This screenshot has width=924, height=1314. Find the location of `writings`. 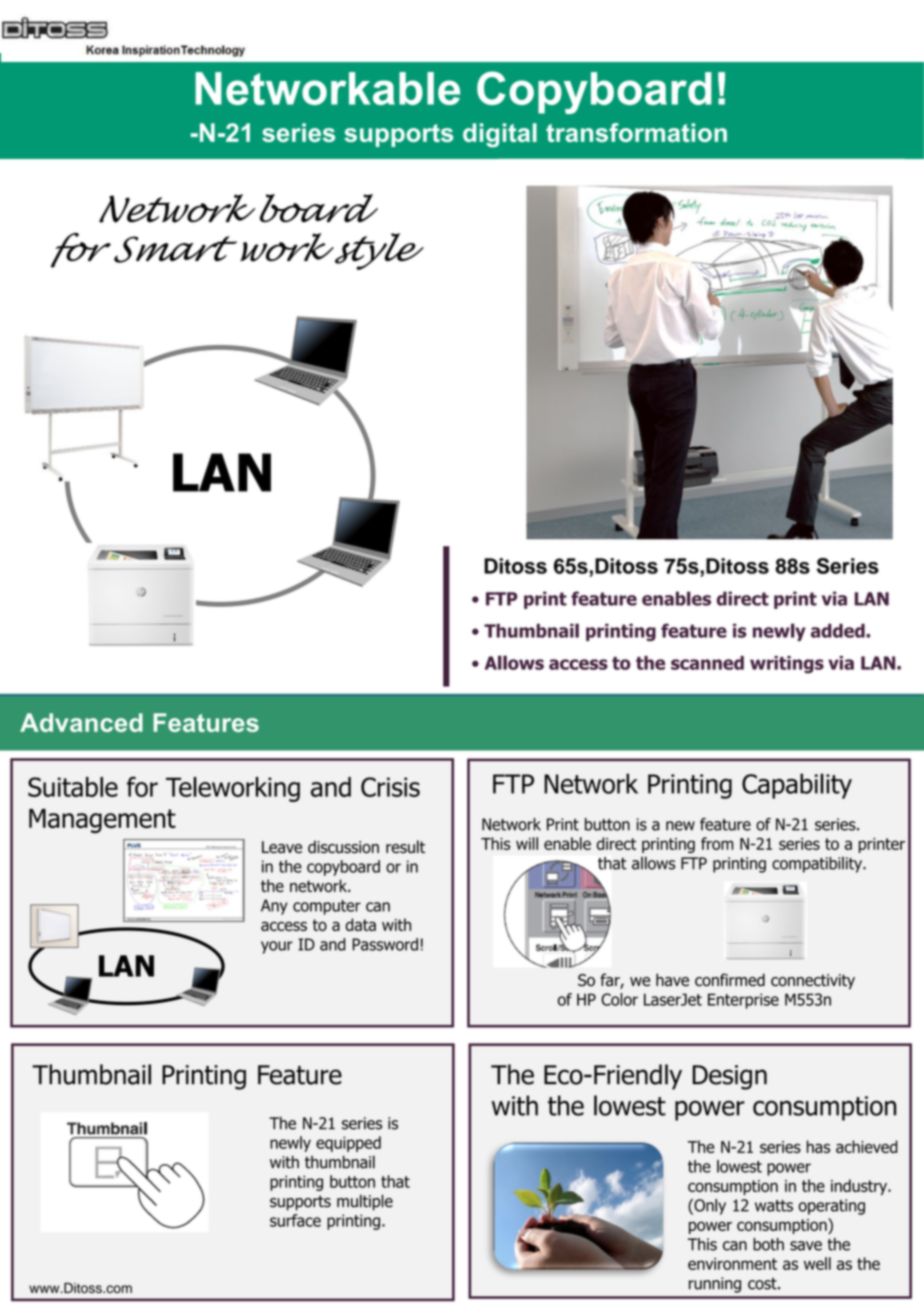

writings is located at coordinates (787, 665).
